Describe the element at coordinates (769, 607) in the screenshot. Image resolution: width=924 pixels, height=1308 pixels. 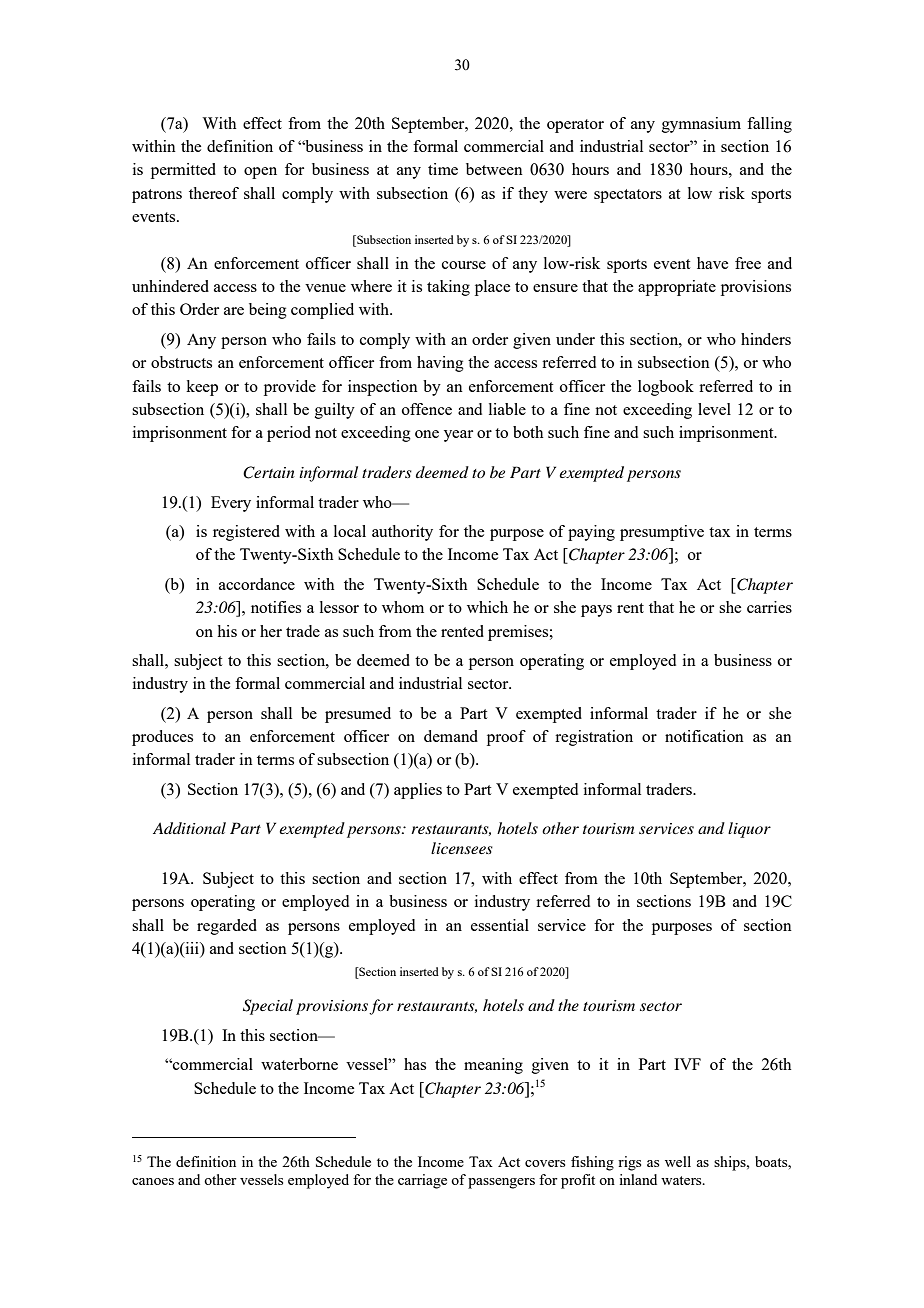
I see `carries` at that location.
